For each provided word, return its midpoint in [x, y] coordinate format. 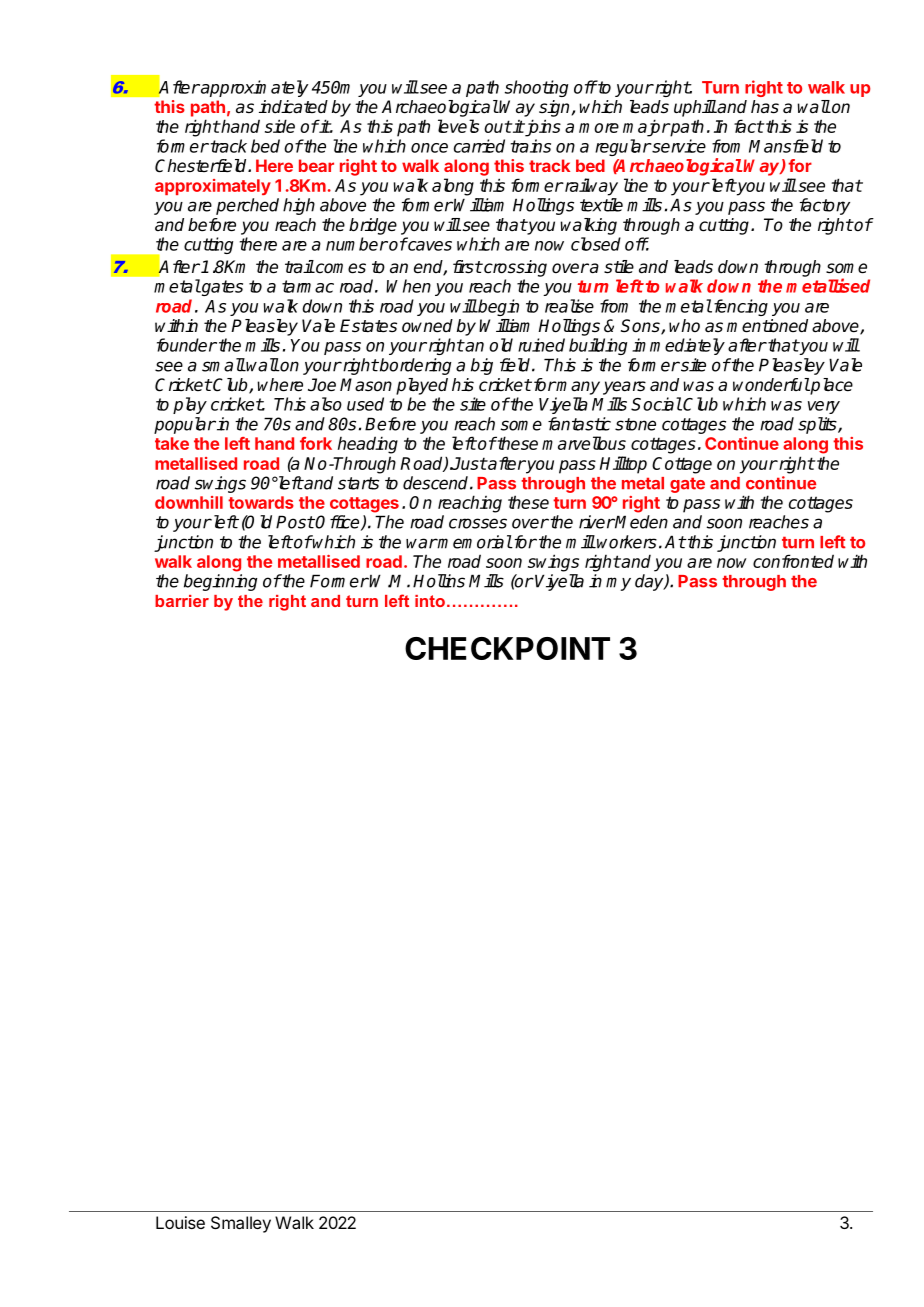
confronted [793, 561]
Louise [180, 1222]
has [765, 107]
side [280, 126]
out [498, 126]
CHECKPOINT [507, 648]
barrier [182, 601]
